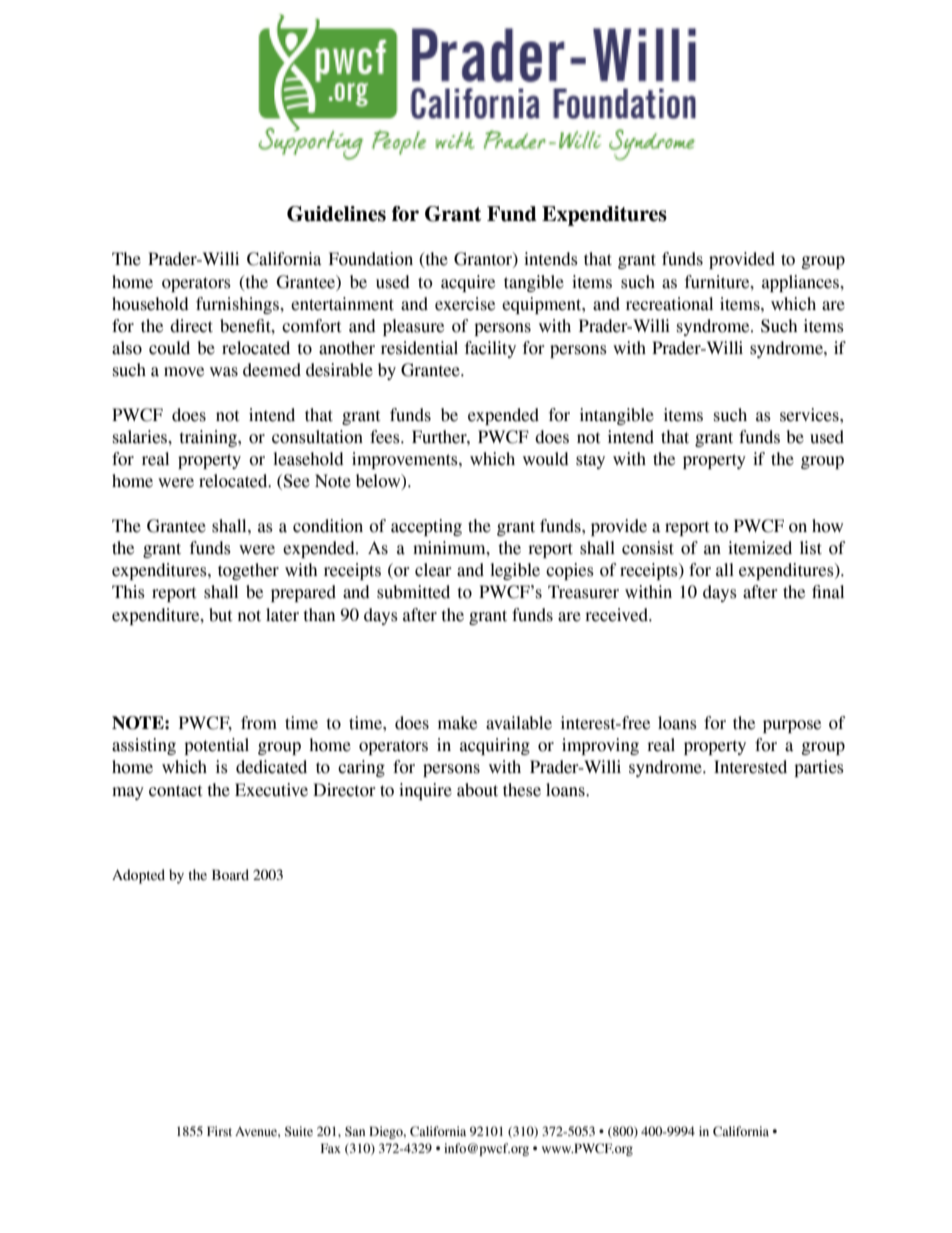 The height and width of the screenshot is (1233, 952). What do you see at coordinates (457, 723) in the screenshot?
I see `make` at bounding box center [457, 723].
